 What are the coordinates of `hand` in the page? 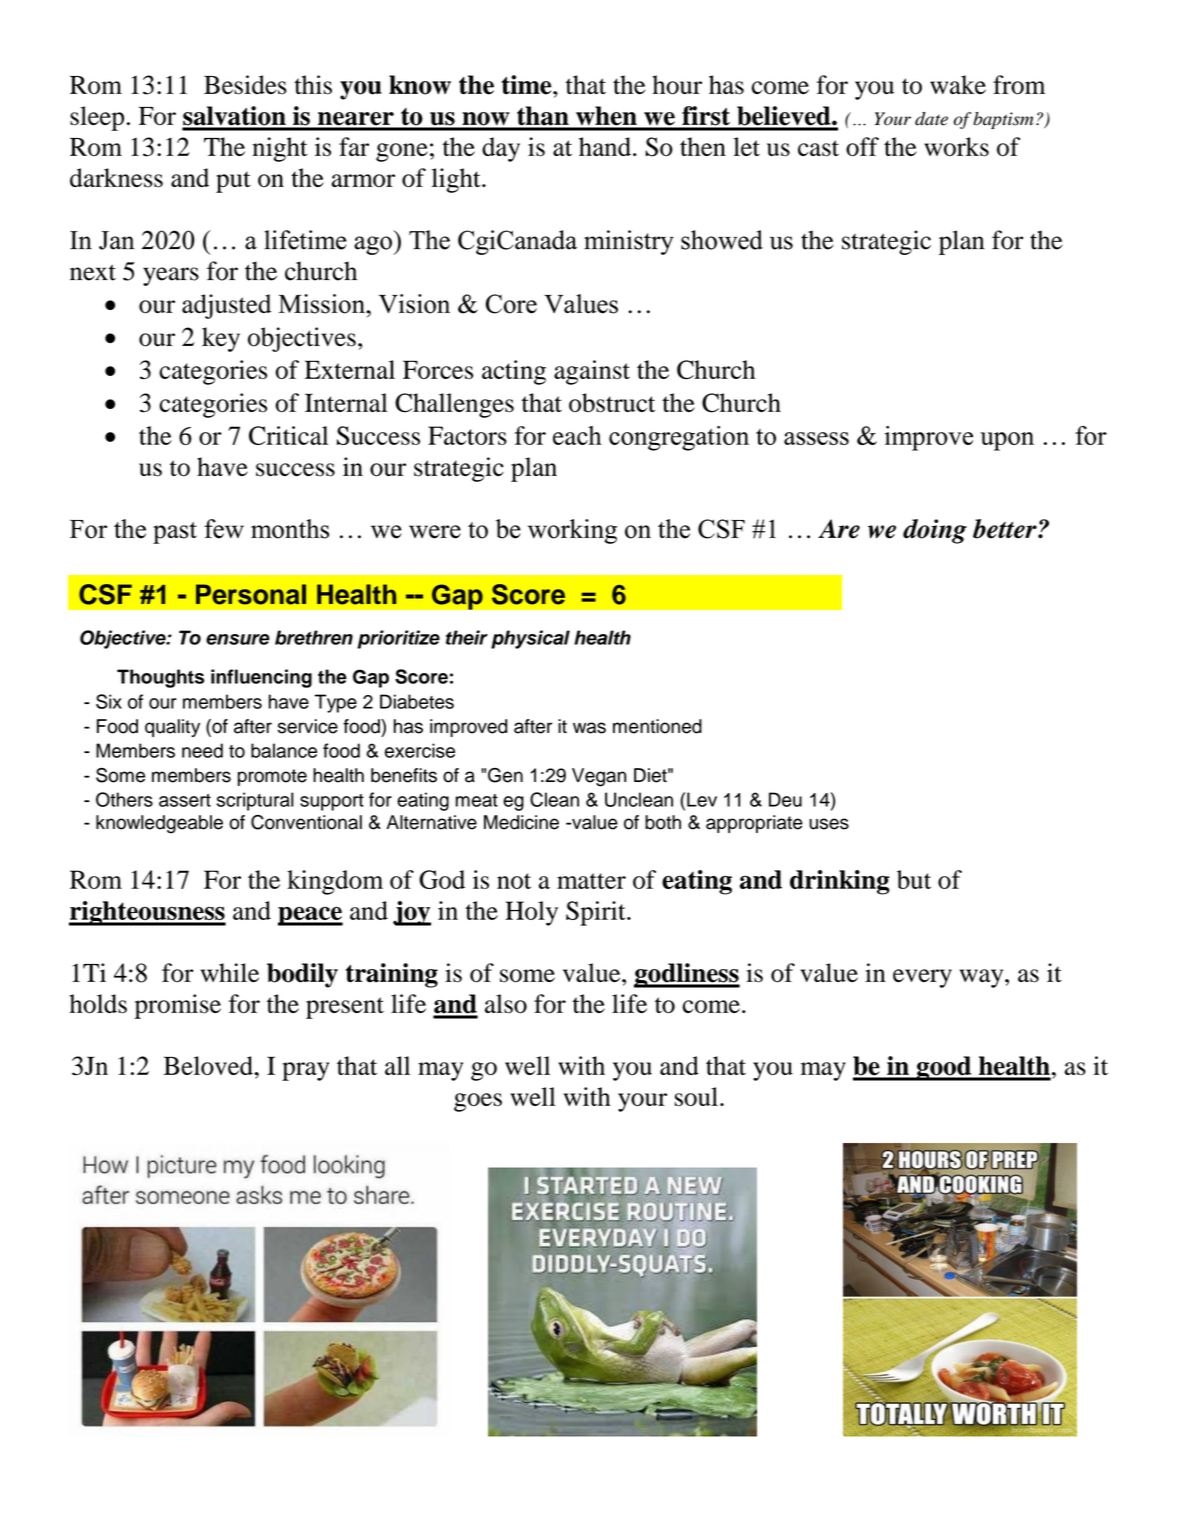 It's located at (605, 146).
